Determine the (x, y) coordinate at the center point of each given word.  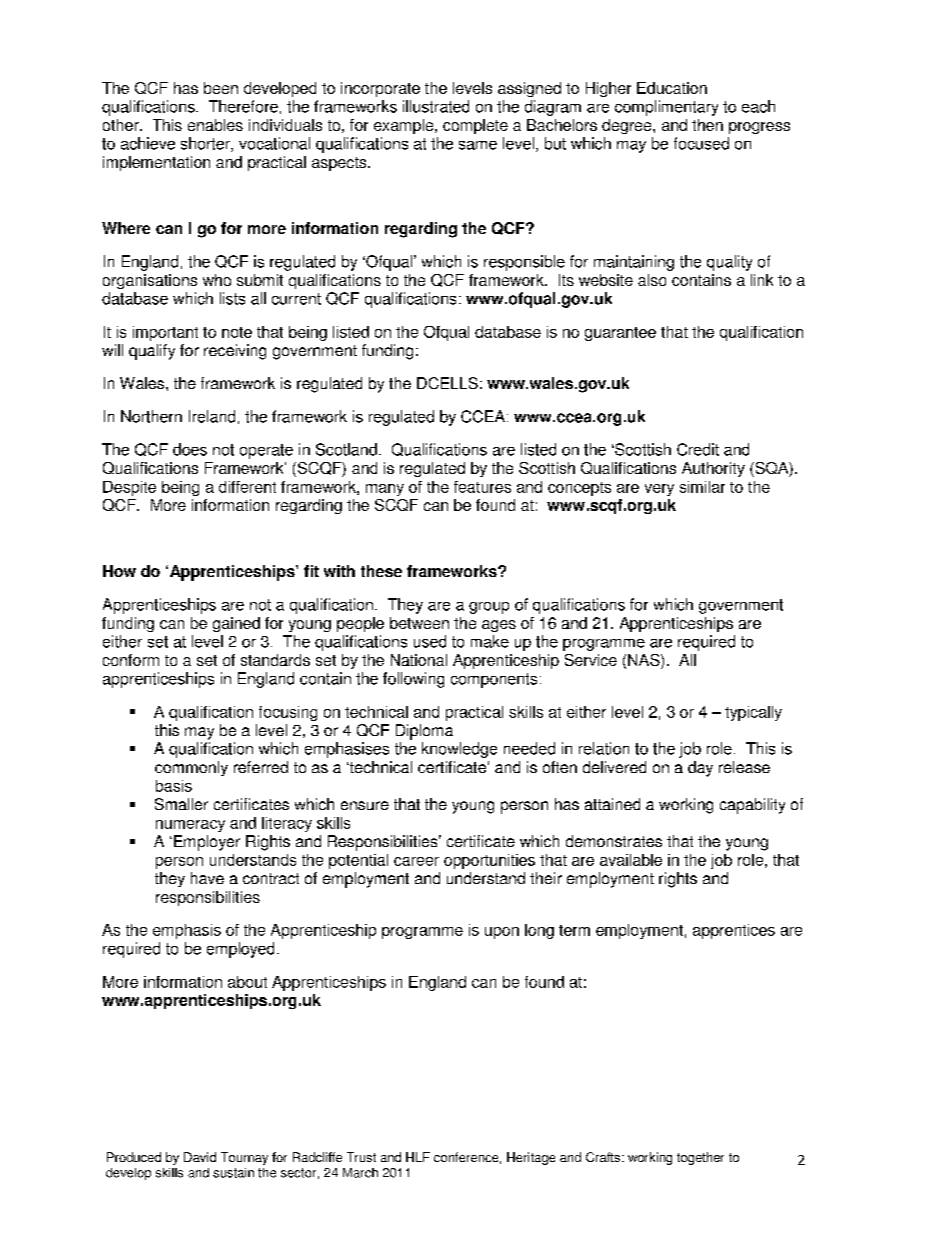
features (482, 487)
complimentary (666, 108)
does (190, 449)
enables (215, 125)
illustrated (436, 106)
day (700, 769)
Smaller (181, 804)
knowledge (459, 750)
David (200, 1157)
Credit (698, 449)
